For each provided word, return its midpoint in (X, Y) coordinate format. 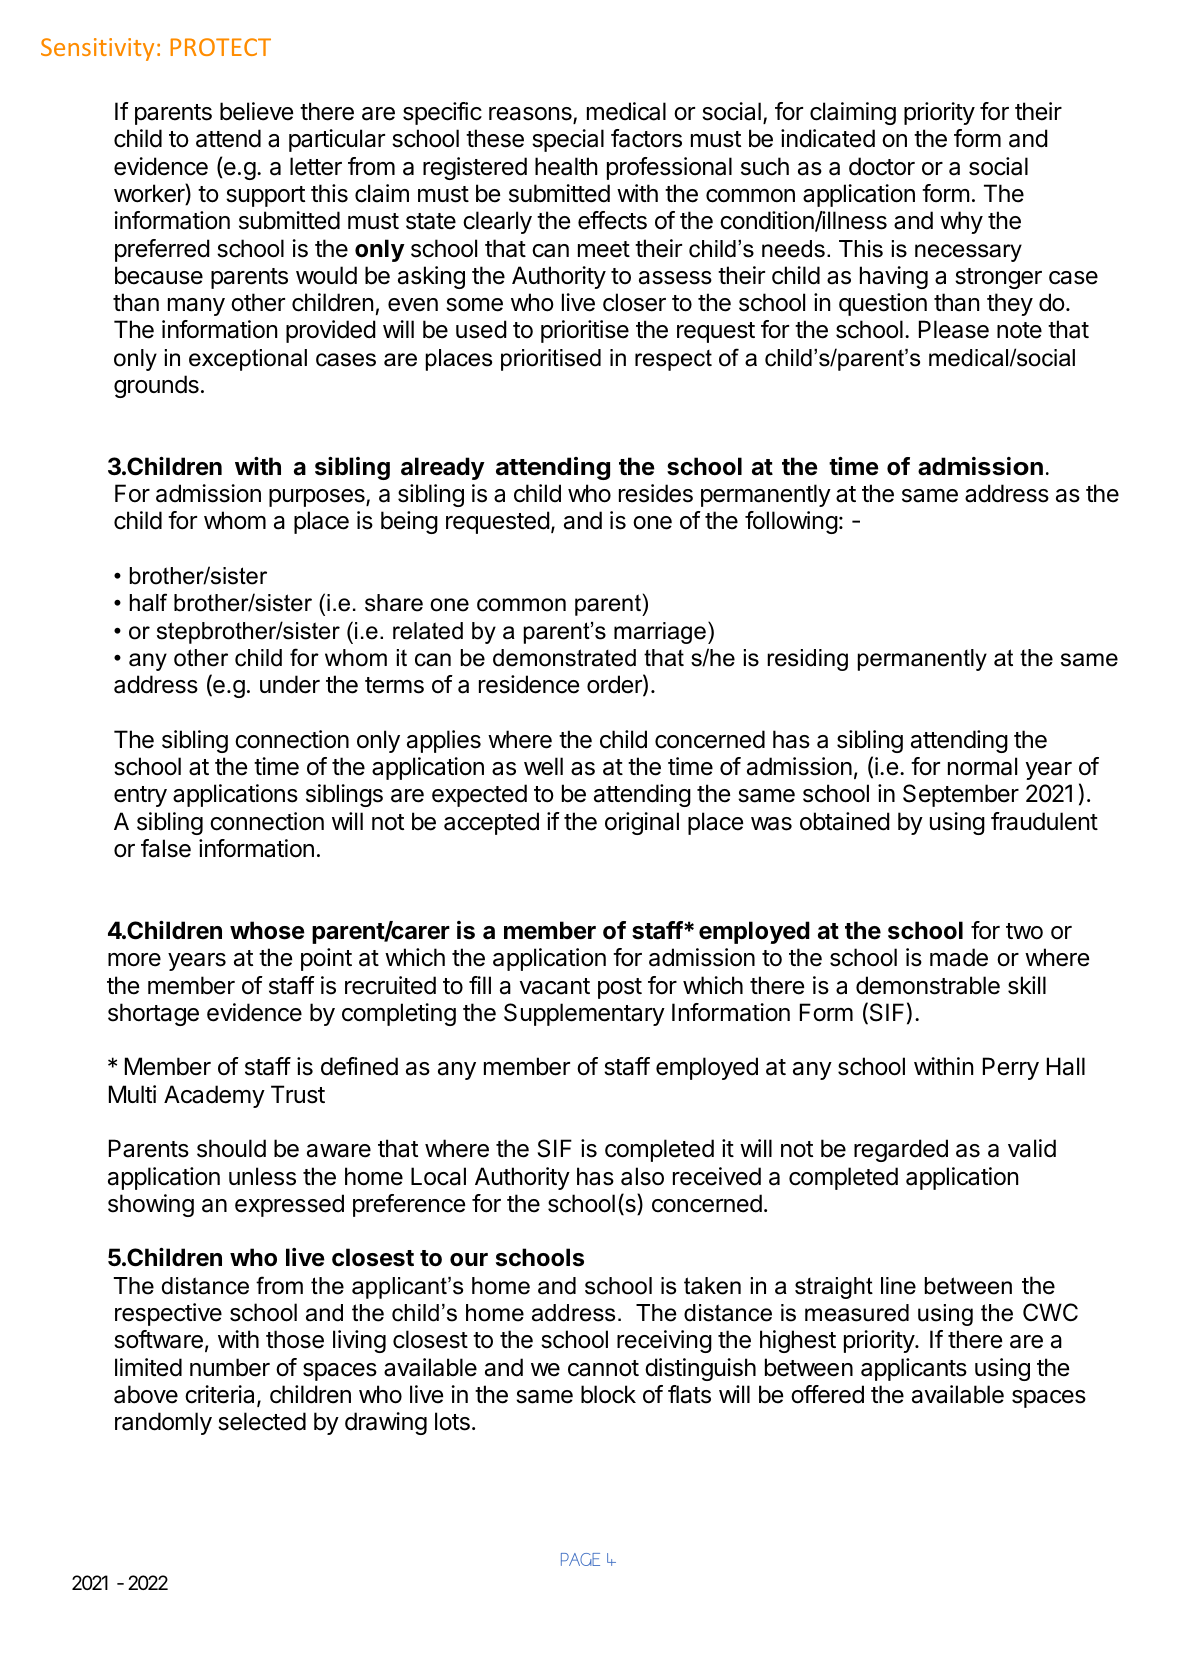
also (642, 1176)
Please (954, 329)
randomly (163, 1423)
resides (656, 493)
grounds (156, 386)
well (543, 766)
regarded (901, 1150)
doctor (882, 166)
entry (140, 796)
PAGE (580, 1559)
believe (256, 111)
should (231, 1148)
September (961, 795)
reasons (531, 115)
